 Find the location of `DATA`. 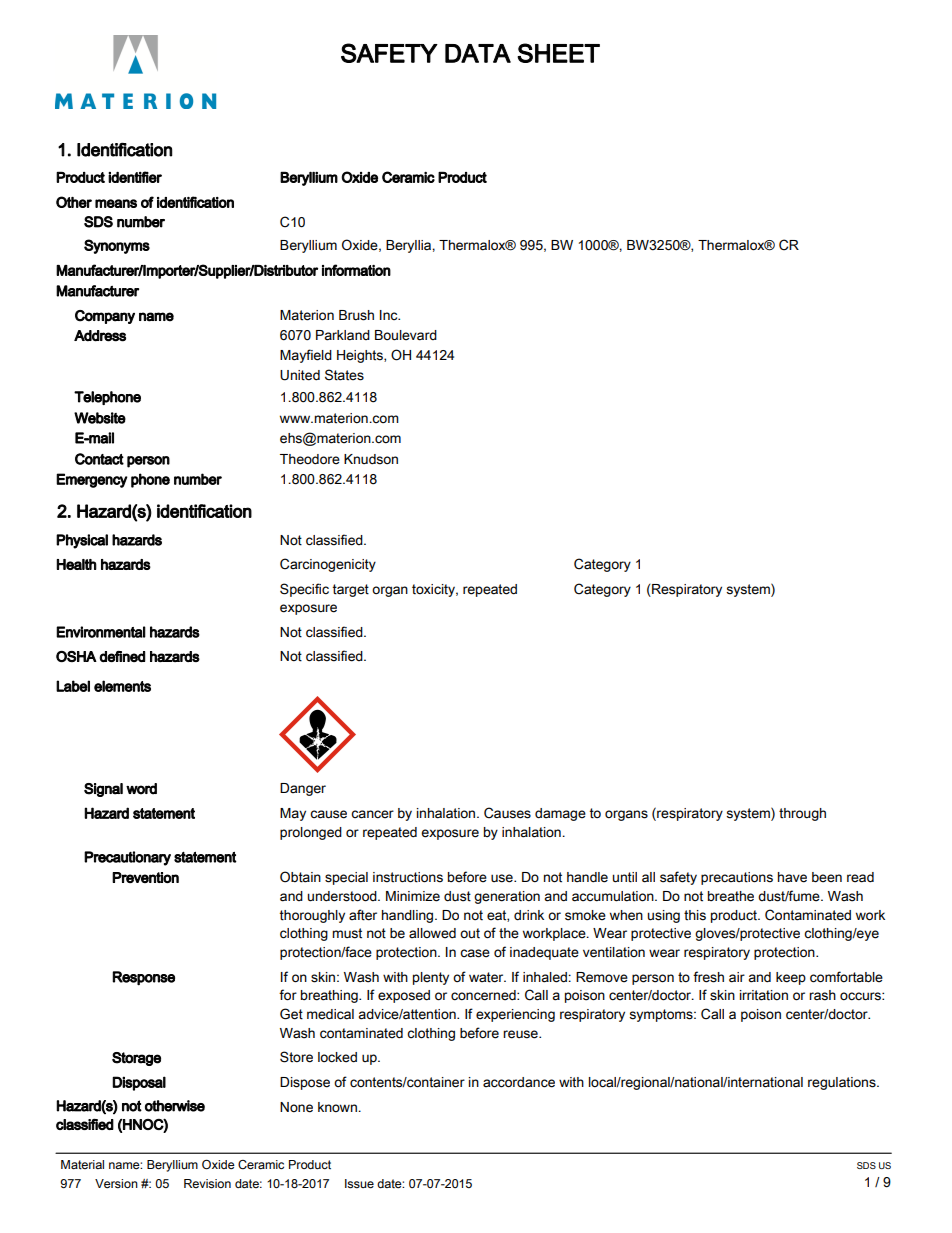

DATA is located at coordinates (478, 53).
